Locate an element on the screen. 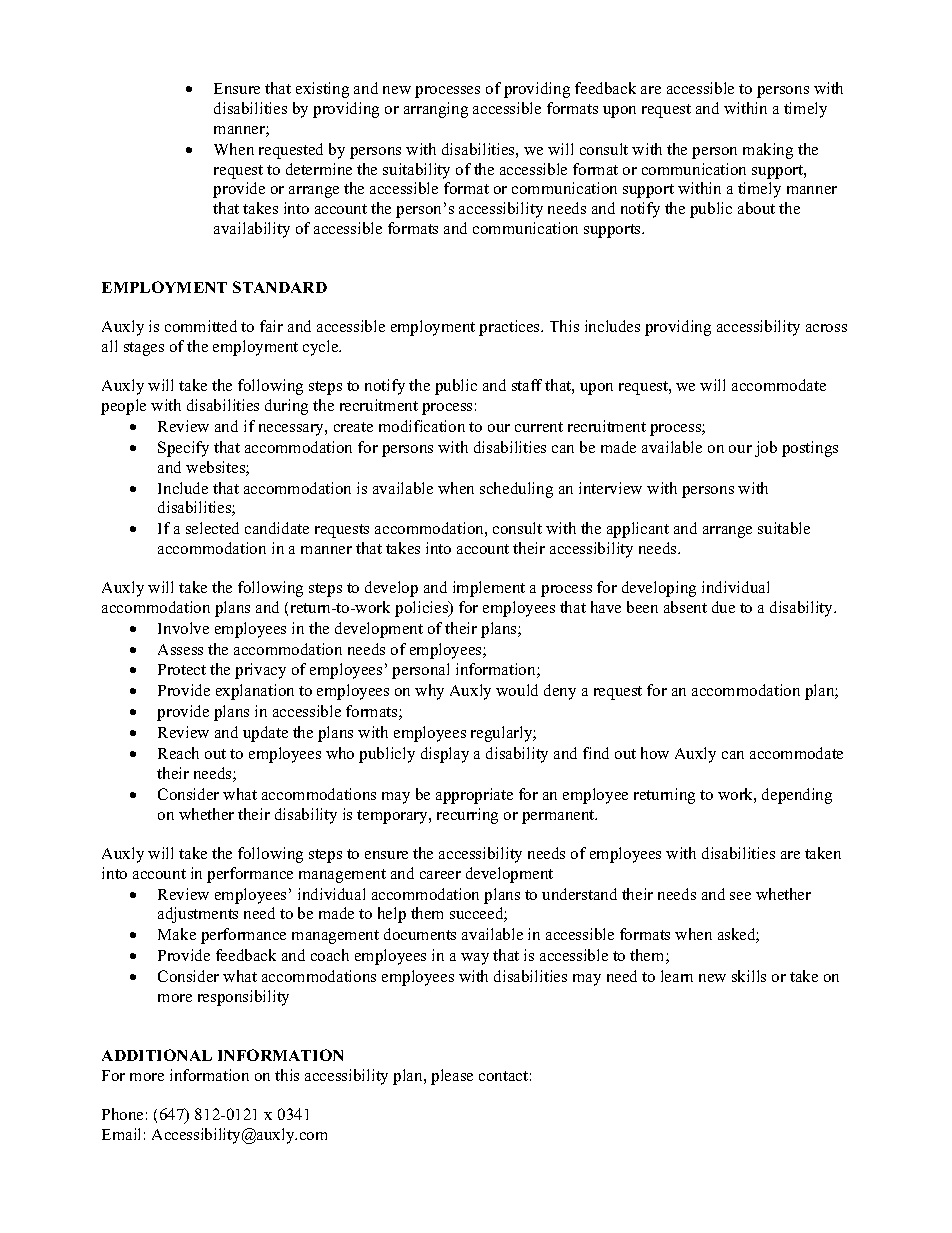  practices is located at coordinates (510, 328).
